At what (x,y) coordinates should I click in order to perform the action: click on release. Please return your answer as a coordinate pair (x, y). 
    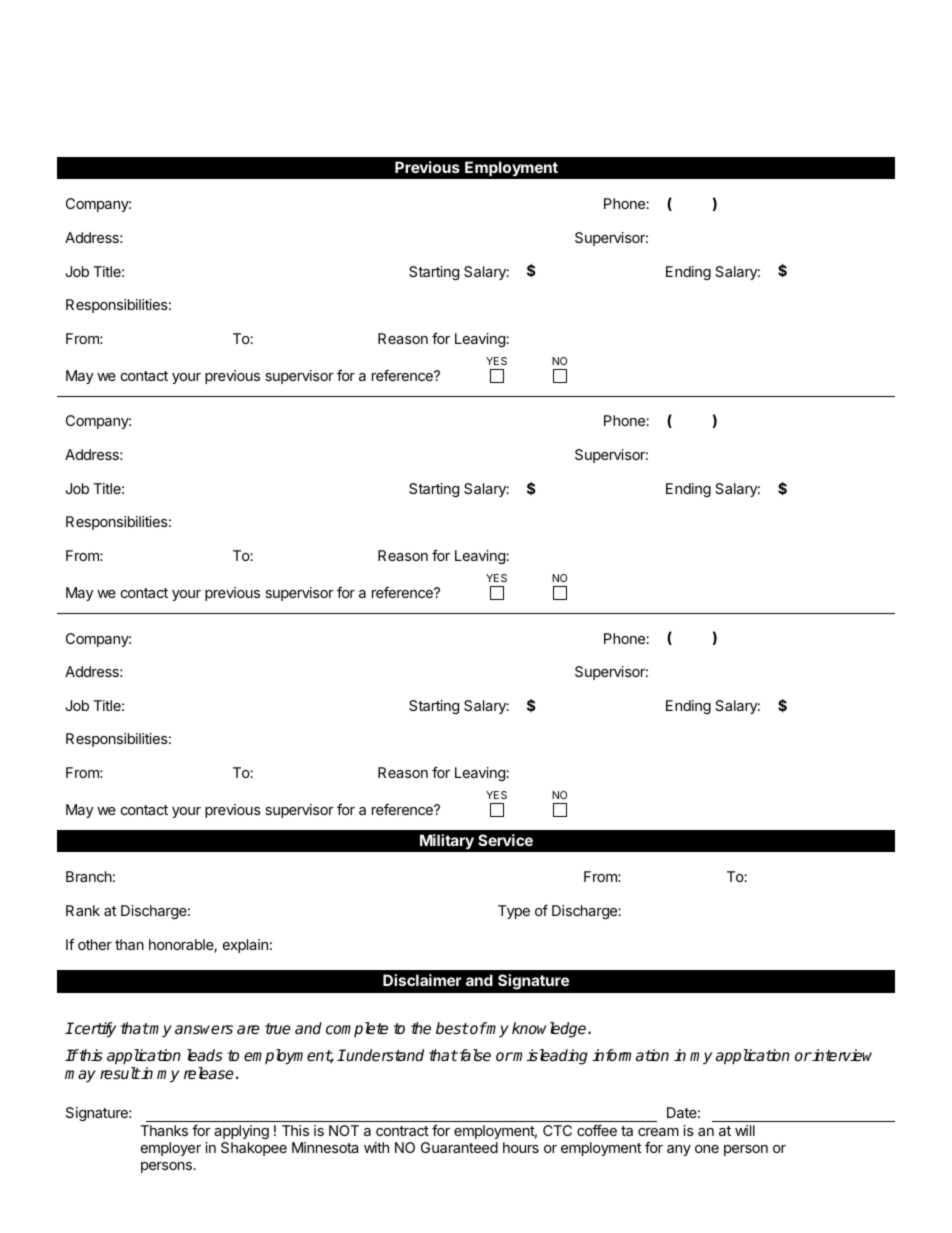
    Looking at the image, I should click on (209, 1073).
